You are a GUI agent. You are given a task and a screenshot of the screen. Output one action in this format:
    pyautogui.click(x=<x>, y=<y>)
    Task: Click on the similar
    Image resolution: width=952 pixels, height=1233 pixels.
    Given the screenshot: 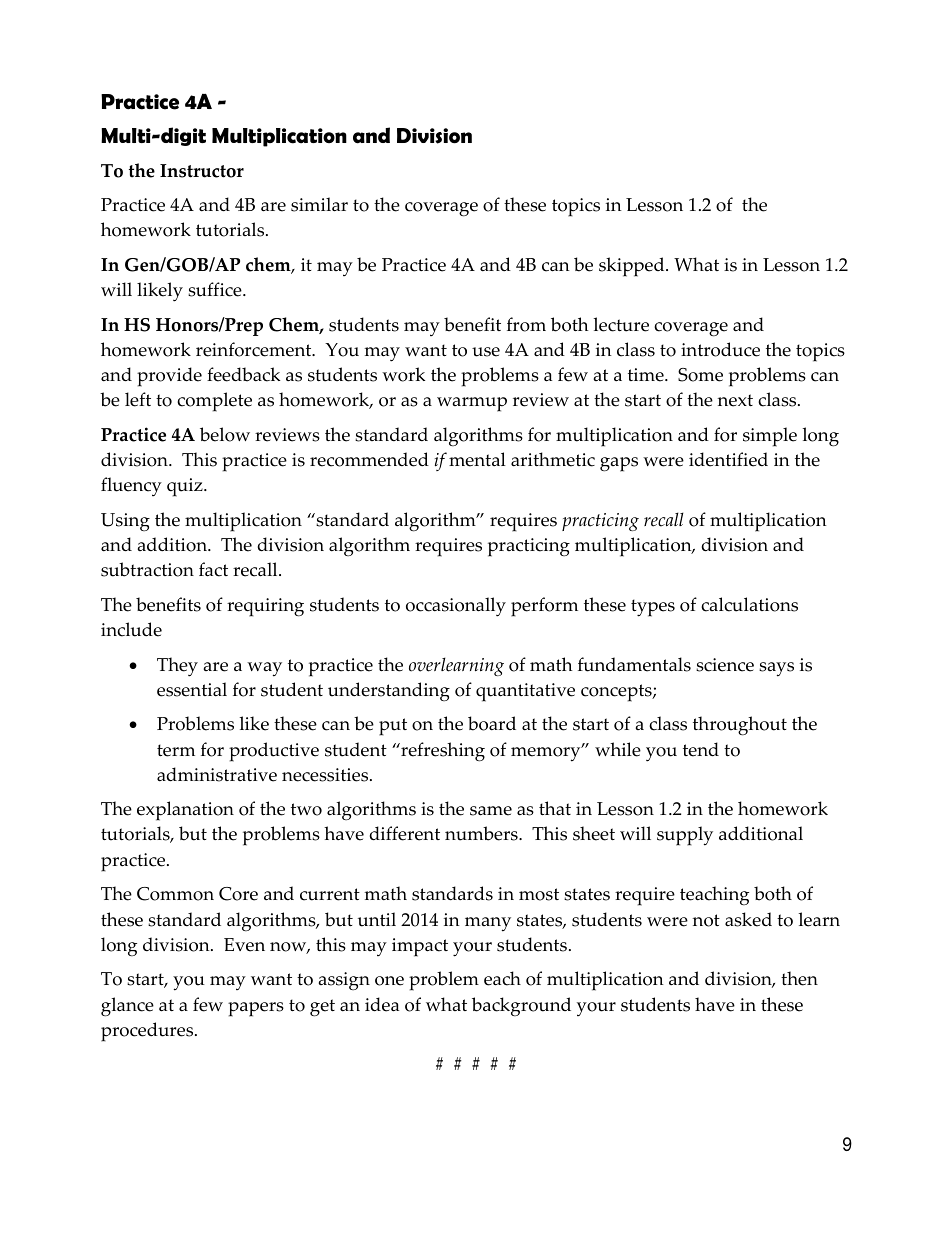 What is the action you would take?
    pyautogui.click(x=319, y=204)
